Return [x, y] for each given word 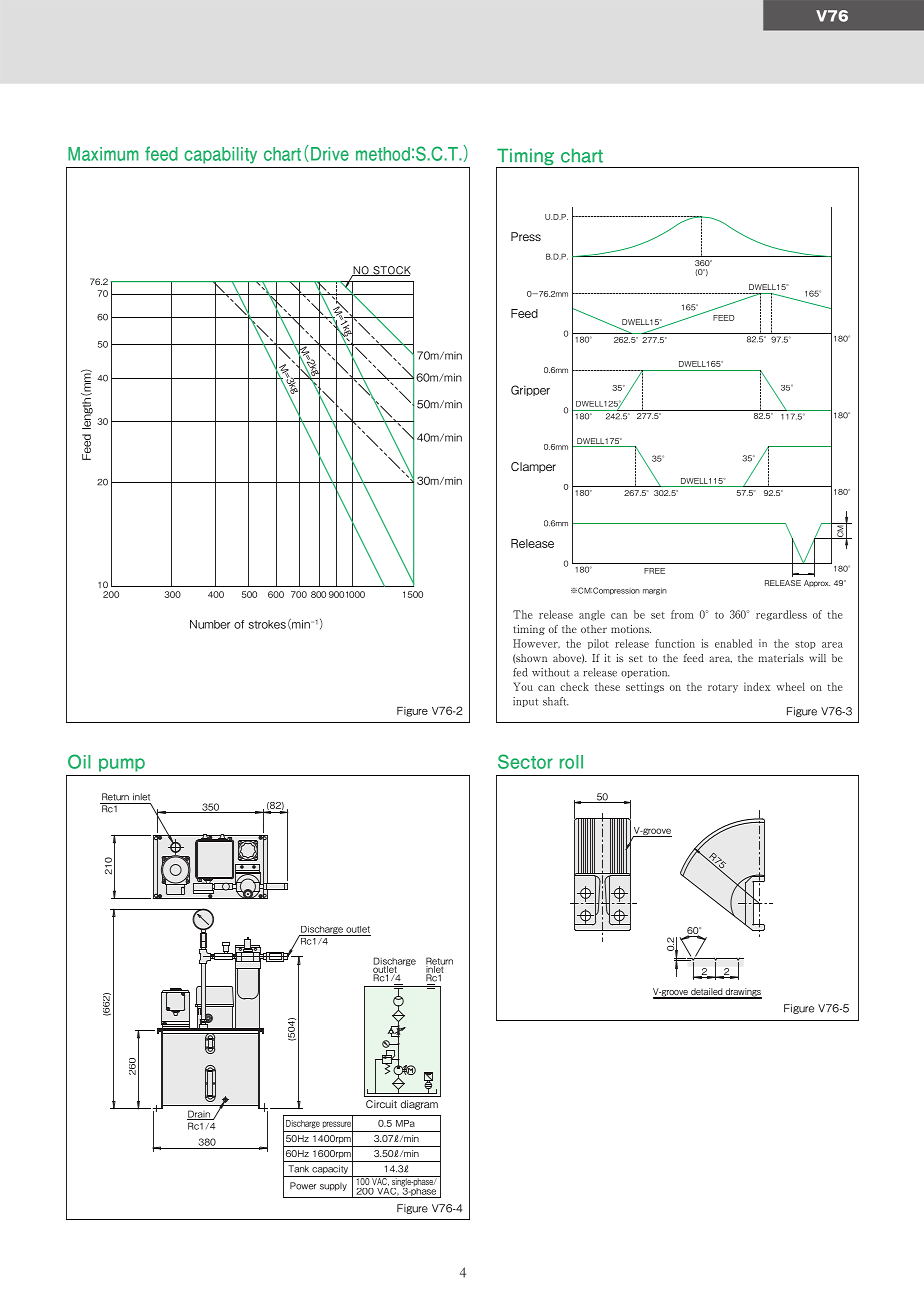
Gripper [530, 390]
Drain [199, 1115]
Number [210, 624]
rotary [723, 688]
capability [220, 155]
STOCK [391, 271]
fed [520, 672]
